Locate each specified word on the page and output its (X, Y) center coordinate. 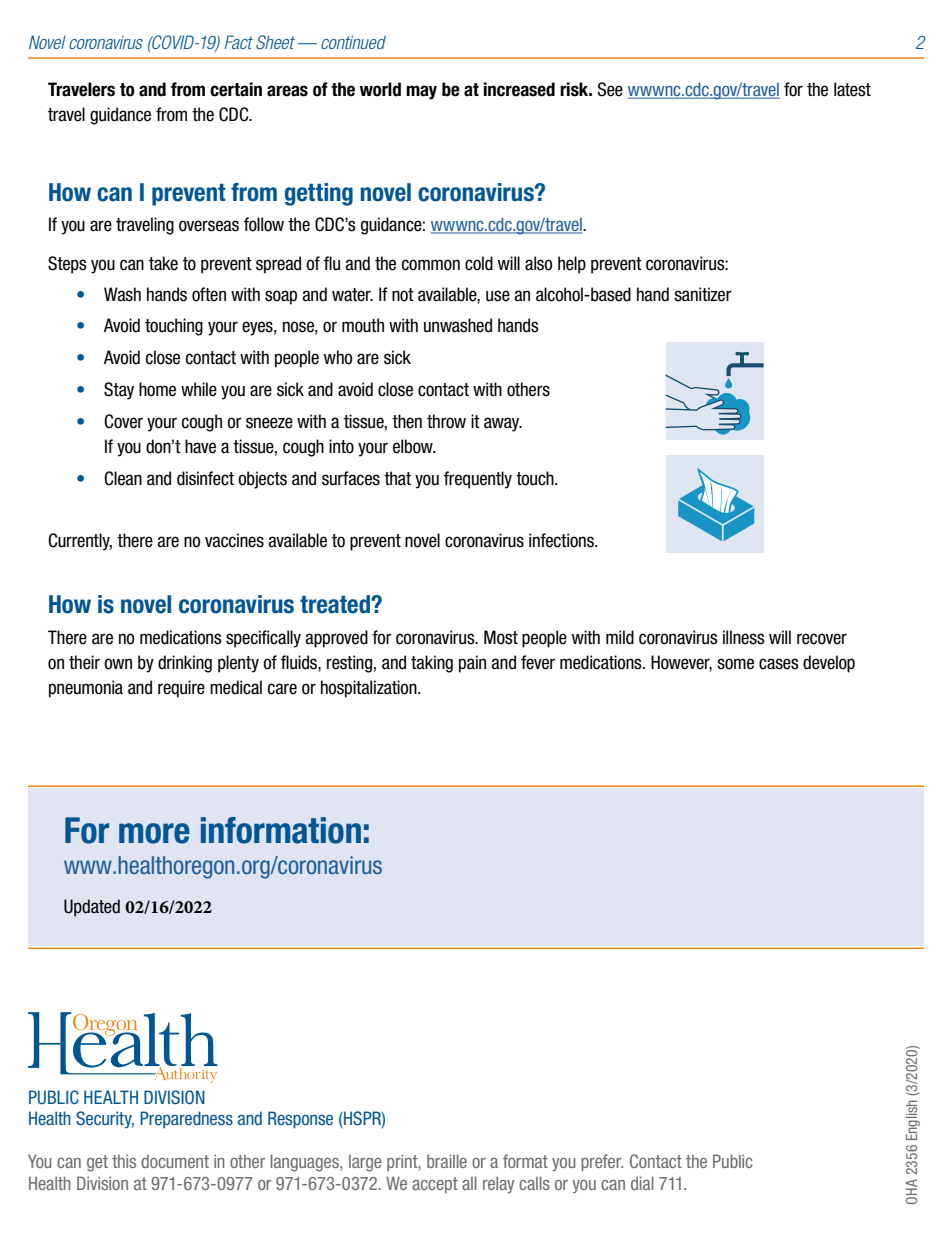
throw (446, 421)
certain (236, 89)
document (175, 1161)
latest (852, 89)
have (200, 446)
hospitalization (370, 689)
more (154, 833)
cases (779, 664)
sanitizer (703, 294)
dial (642, 1183)
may (421, 92)
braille (447, 1161)
